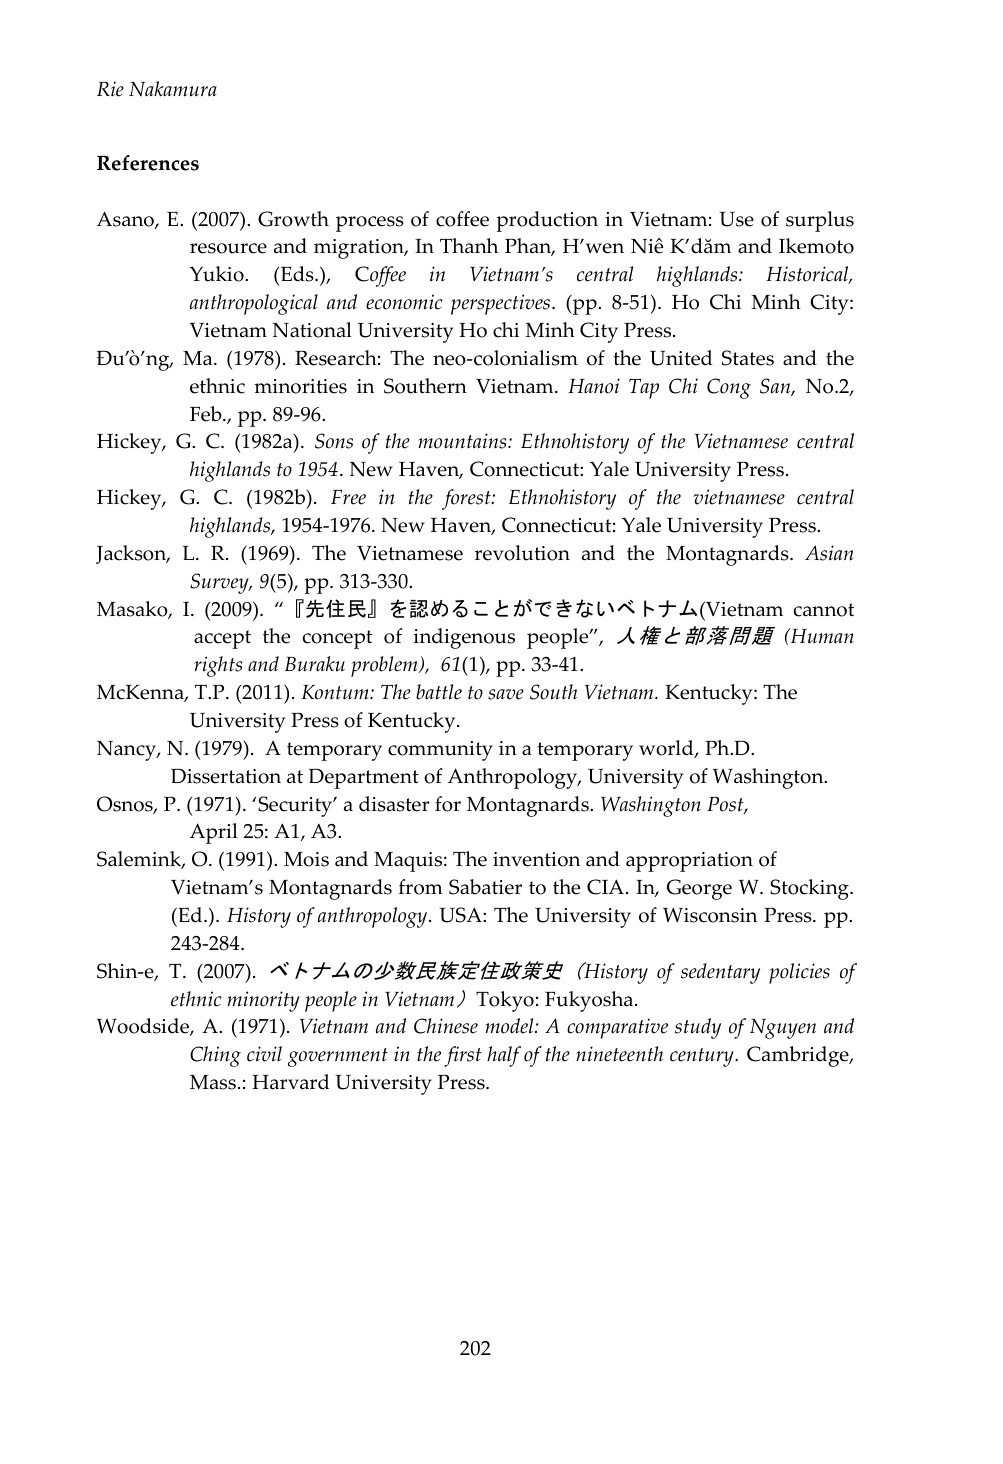 Image resolution: width=1003 pixels, height=1464 pixels. What do you see at coordinates (500, 304) in the page?
I see `perspectives` at bounding box center [500, 304].
